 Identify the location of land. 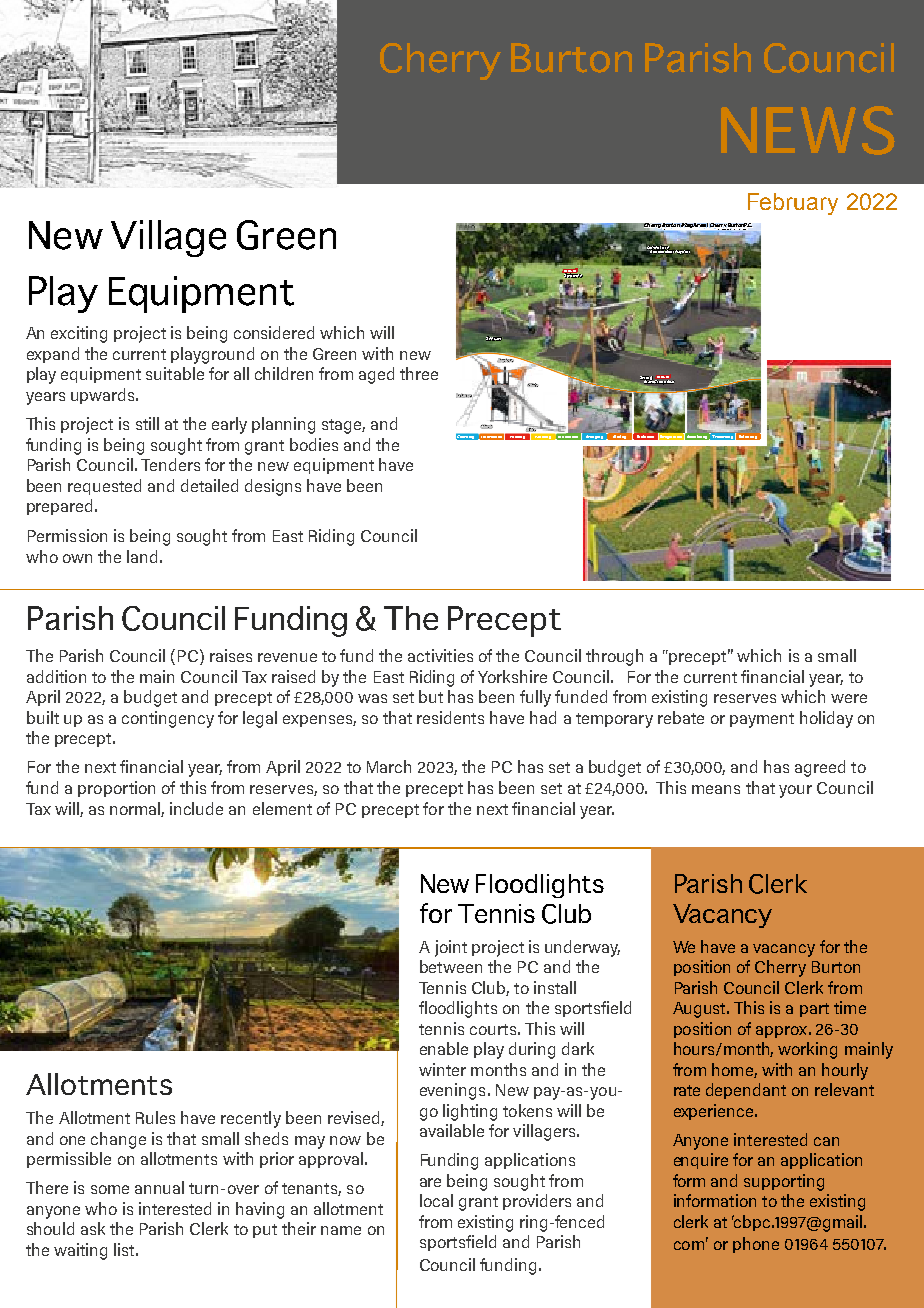
(142, 556).
